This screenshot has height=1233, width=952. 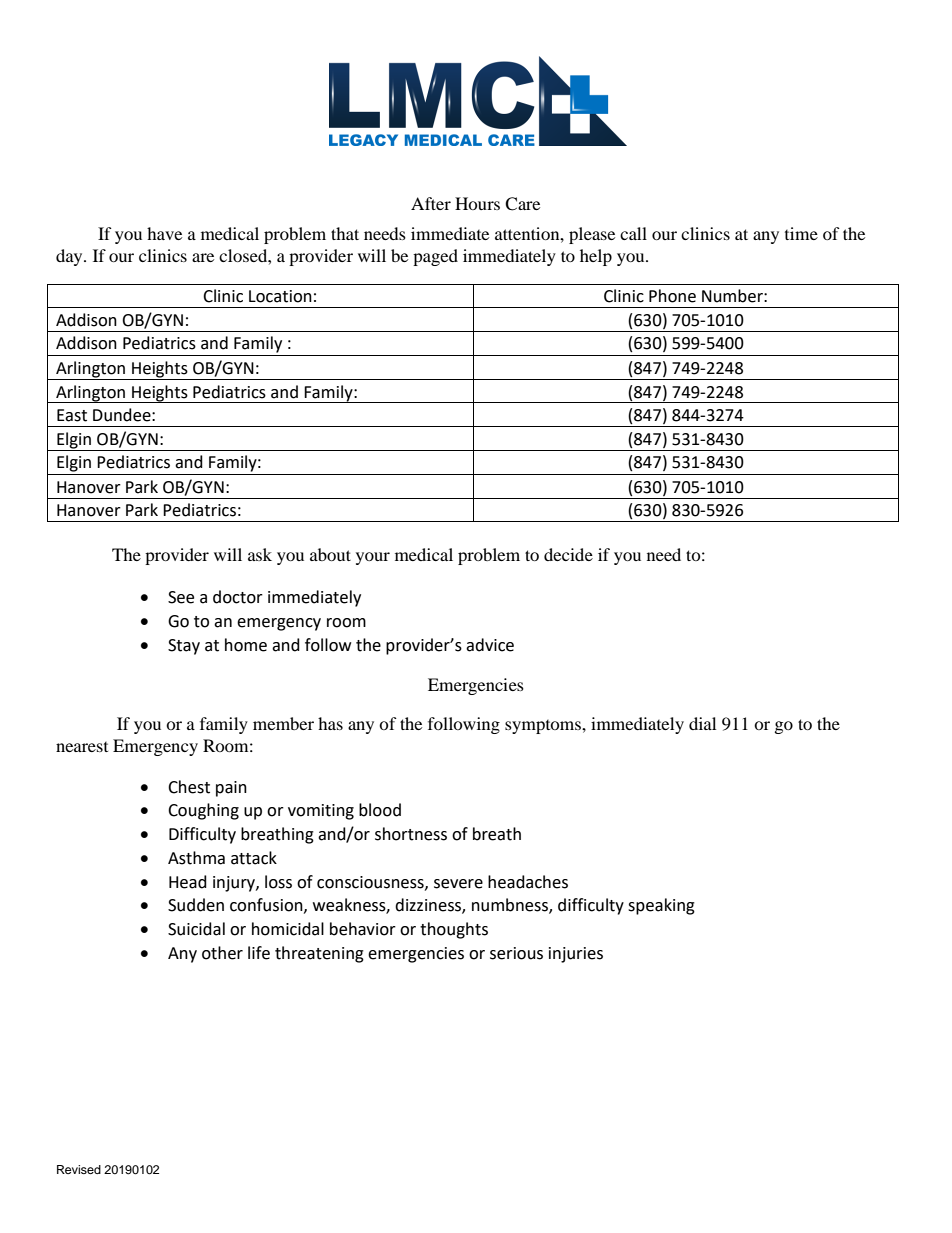 I want to click on have, so click(x=164, y=233).
